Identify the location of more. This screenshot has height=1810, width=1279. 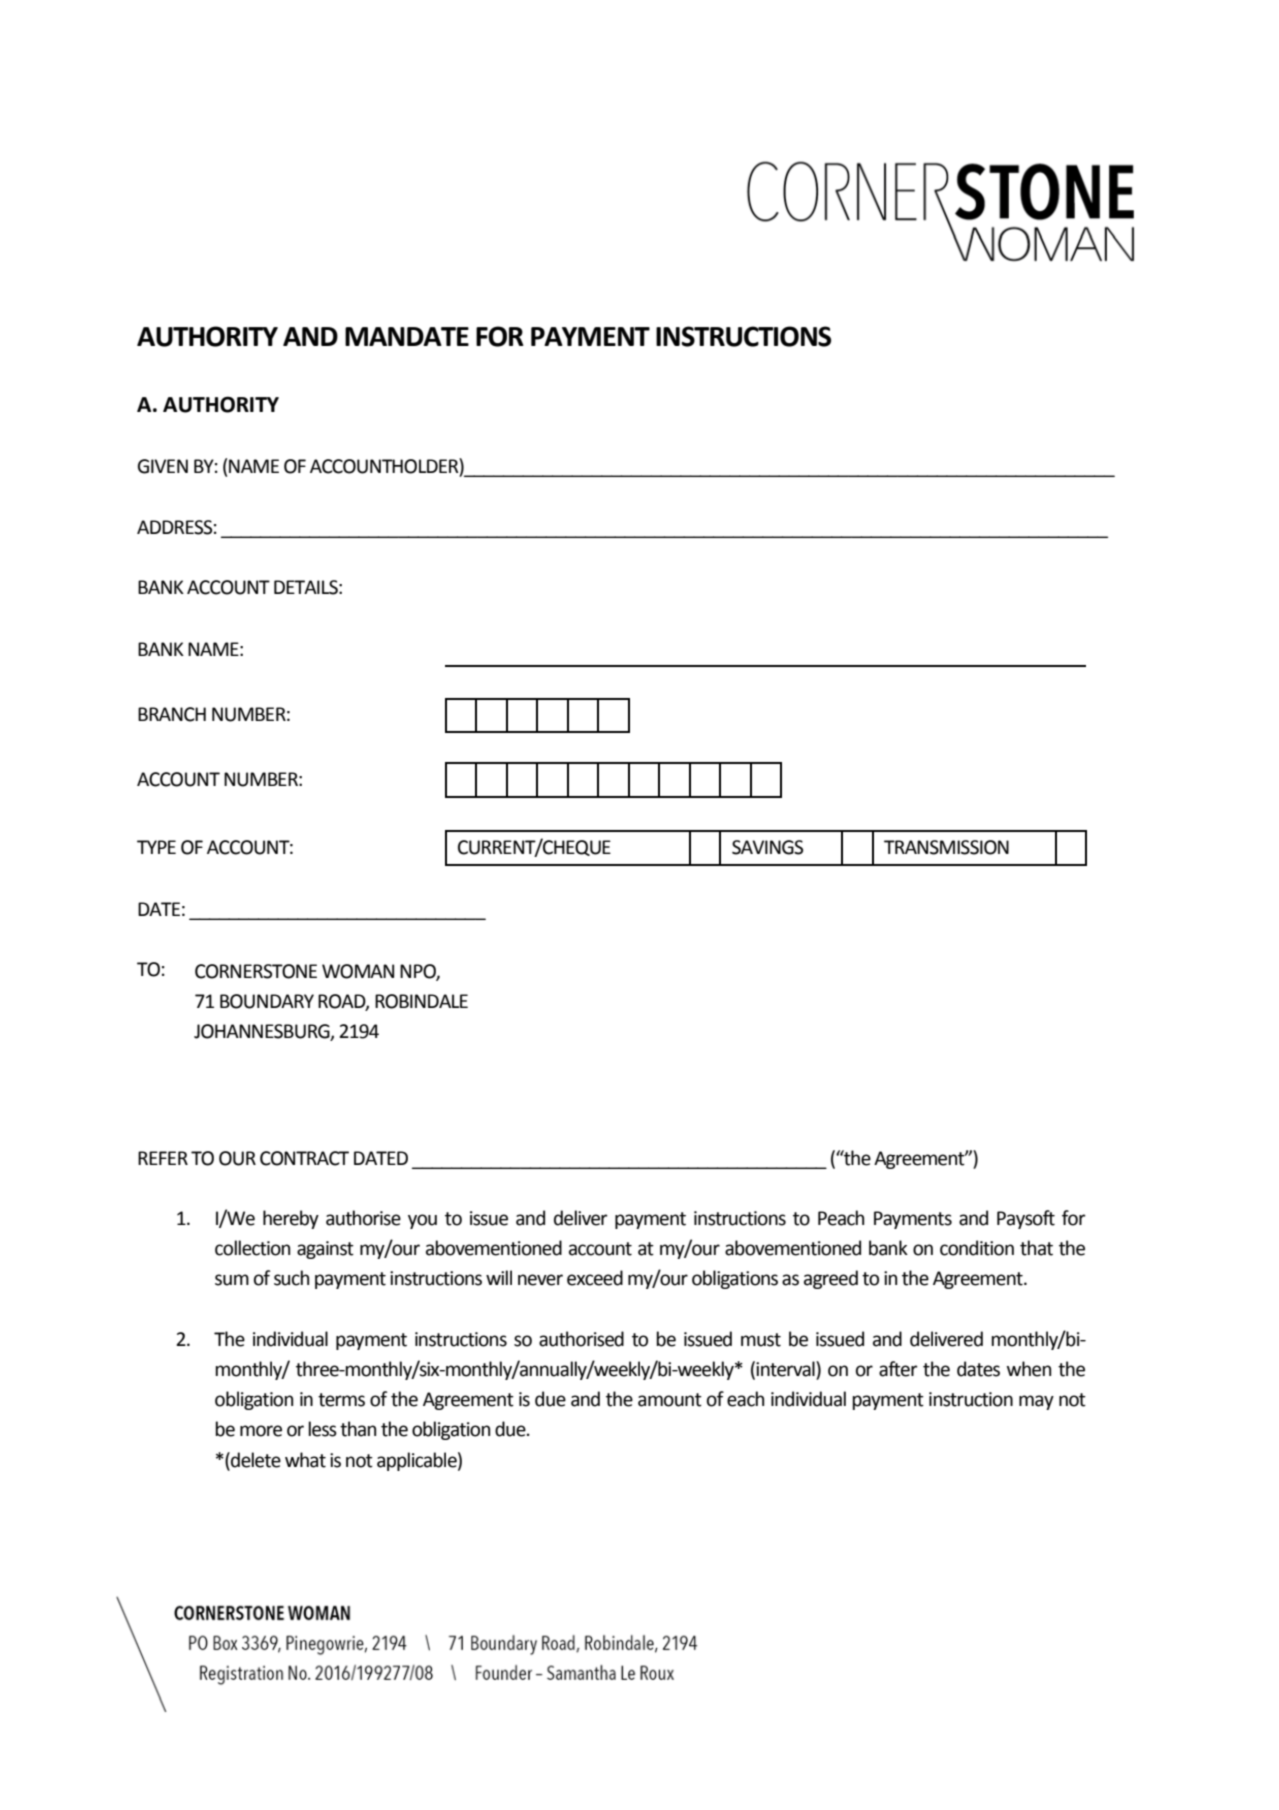
(261, 1431).
